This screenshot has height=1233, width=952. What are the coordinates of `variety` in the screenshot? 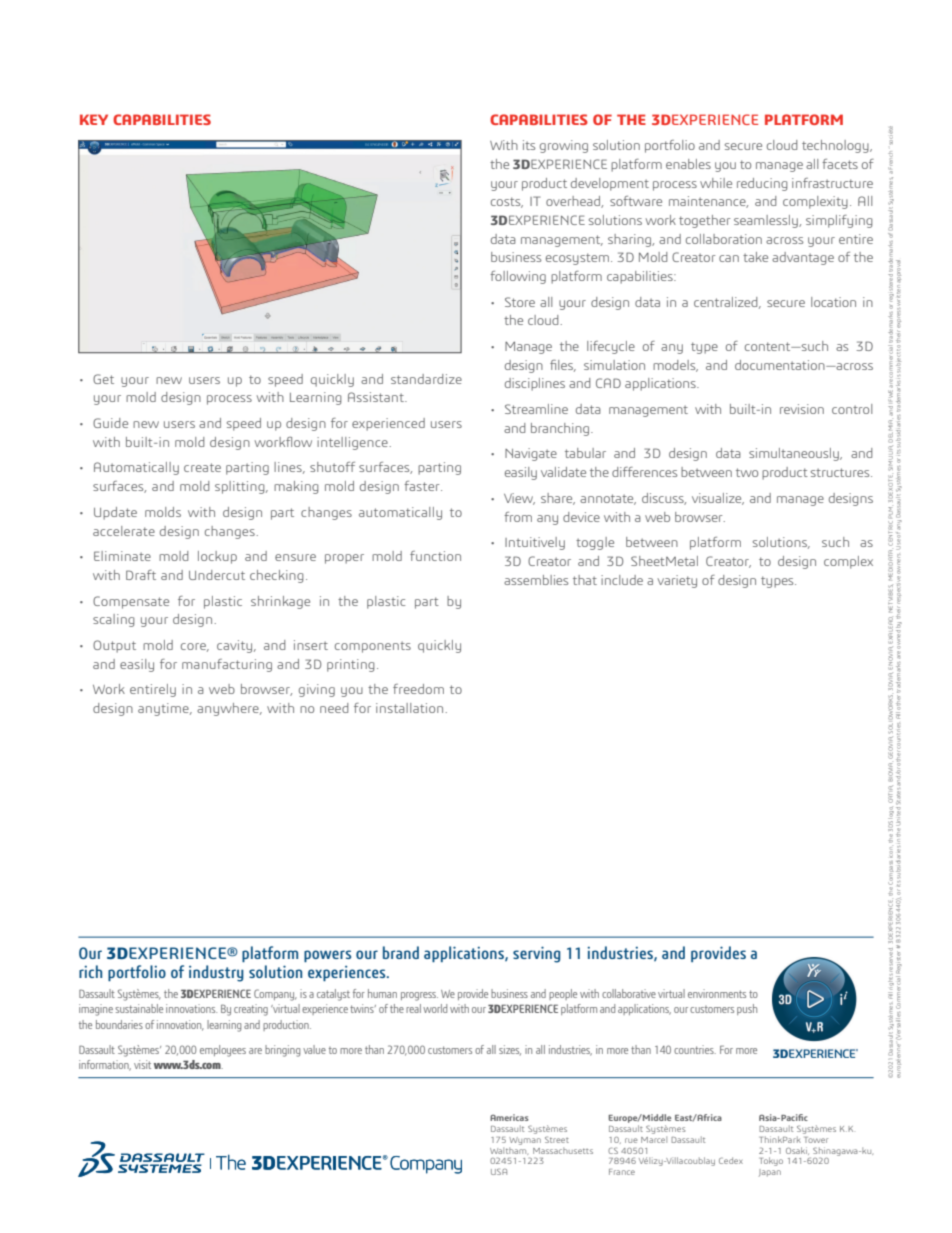 It's located at (677, 581).
